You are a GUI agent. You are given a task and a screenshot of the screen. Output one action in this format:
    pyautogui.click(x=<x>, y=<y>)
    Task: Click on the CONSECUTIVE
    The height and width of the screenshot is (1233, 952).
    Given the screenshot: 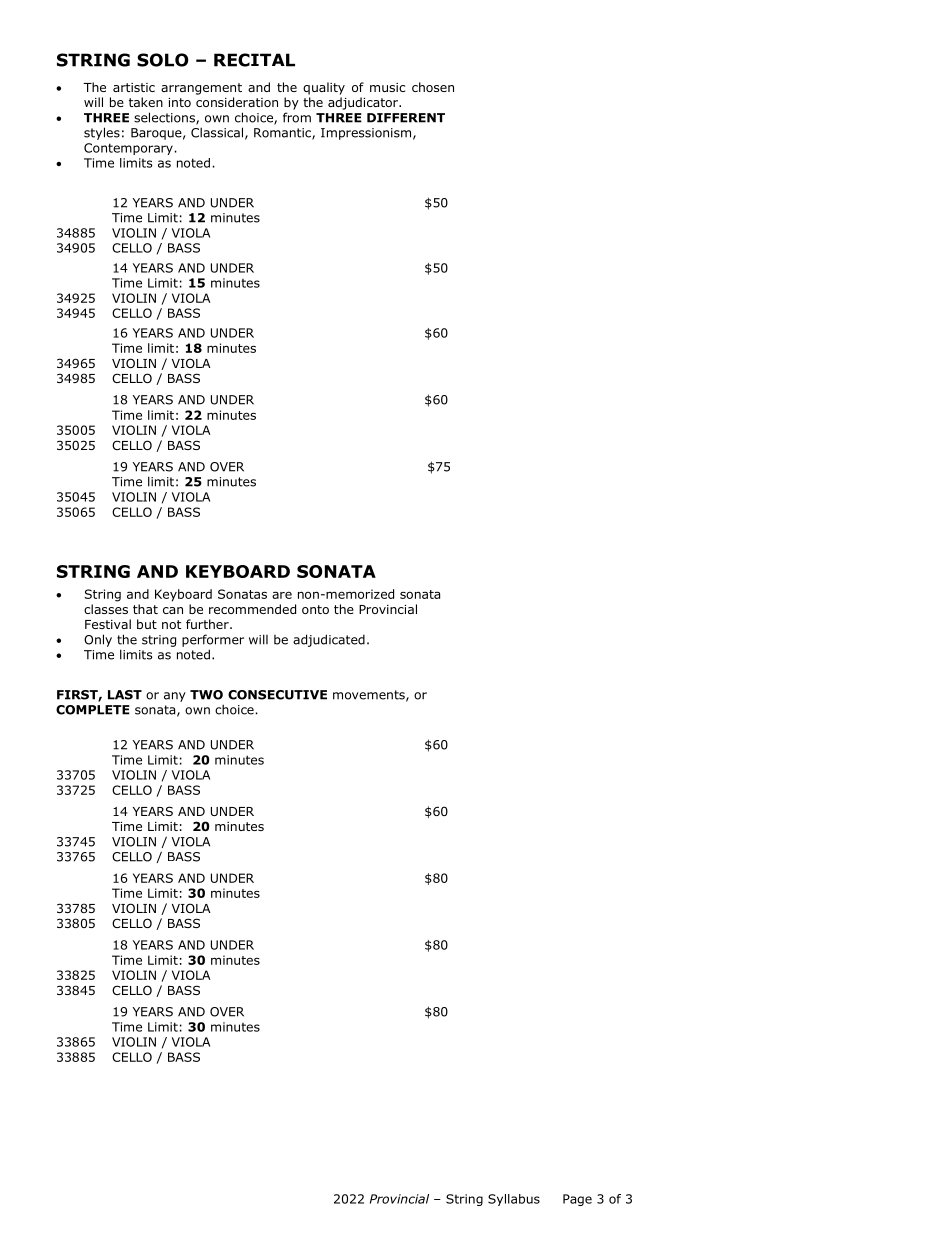 What is the action you would take?
    pyautogui.click(x=277, y=695)
